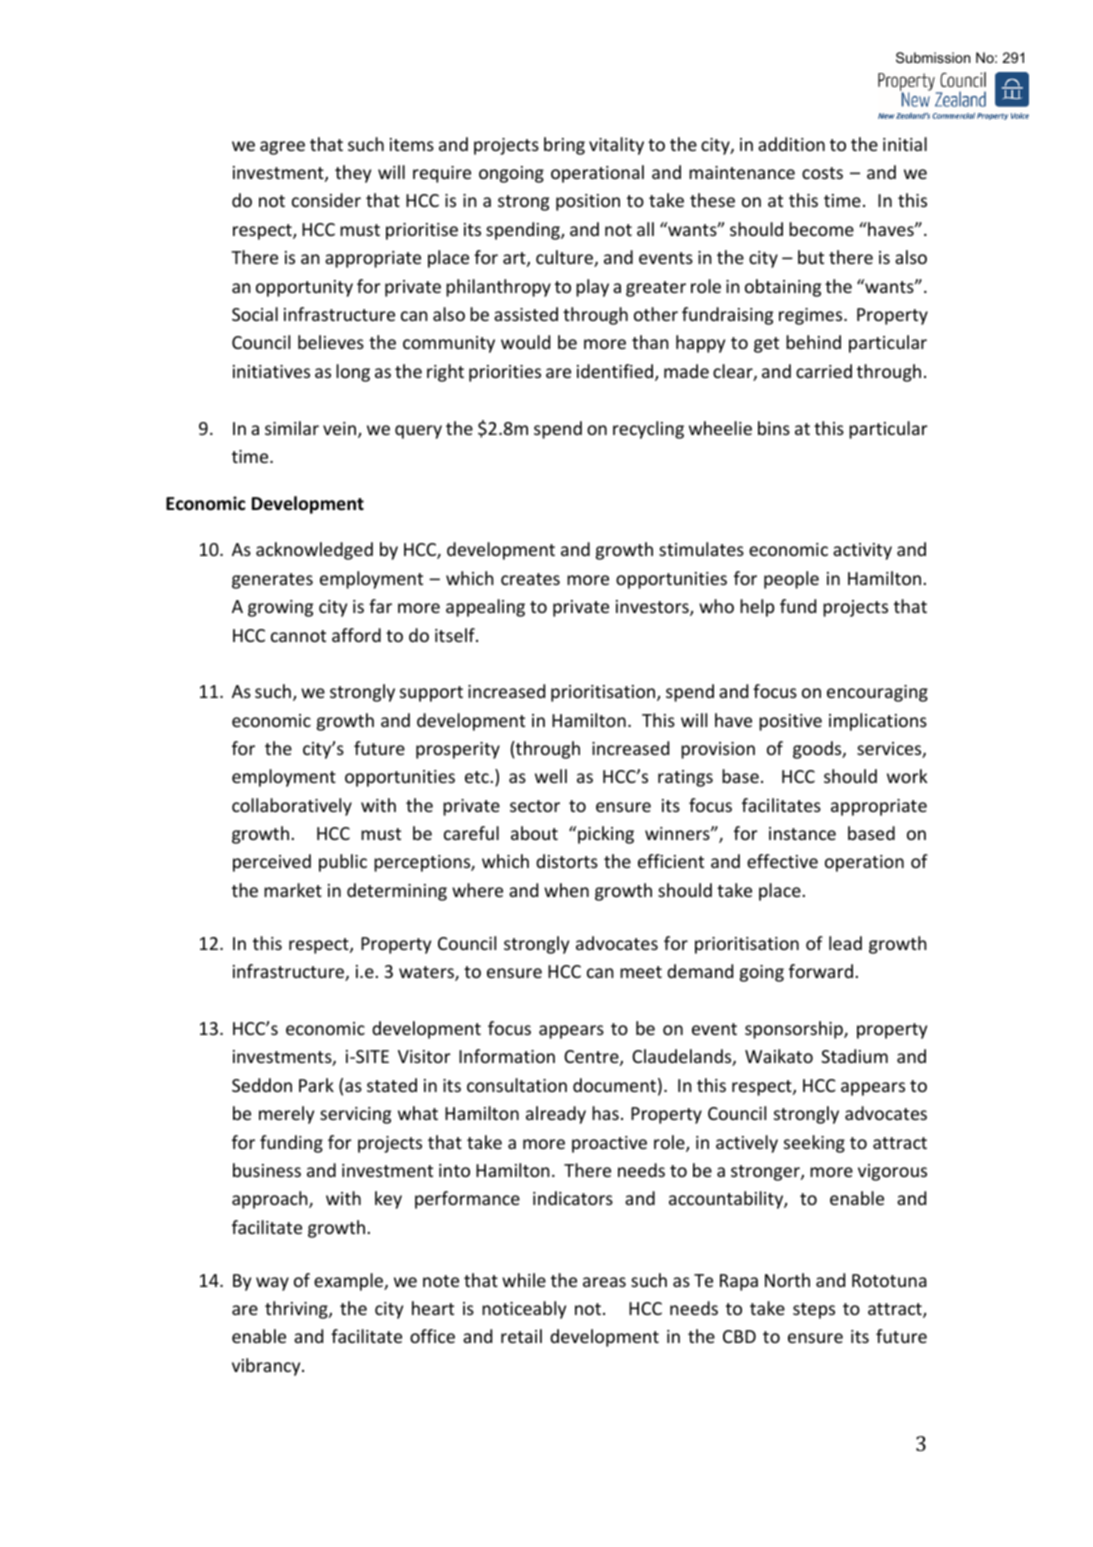  I want to click on vitality, so click(616, 146).
